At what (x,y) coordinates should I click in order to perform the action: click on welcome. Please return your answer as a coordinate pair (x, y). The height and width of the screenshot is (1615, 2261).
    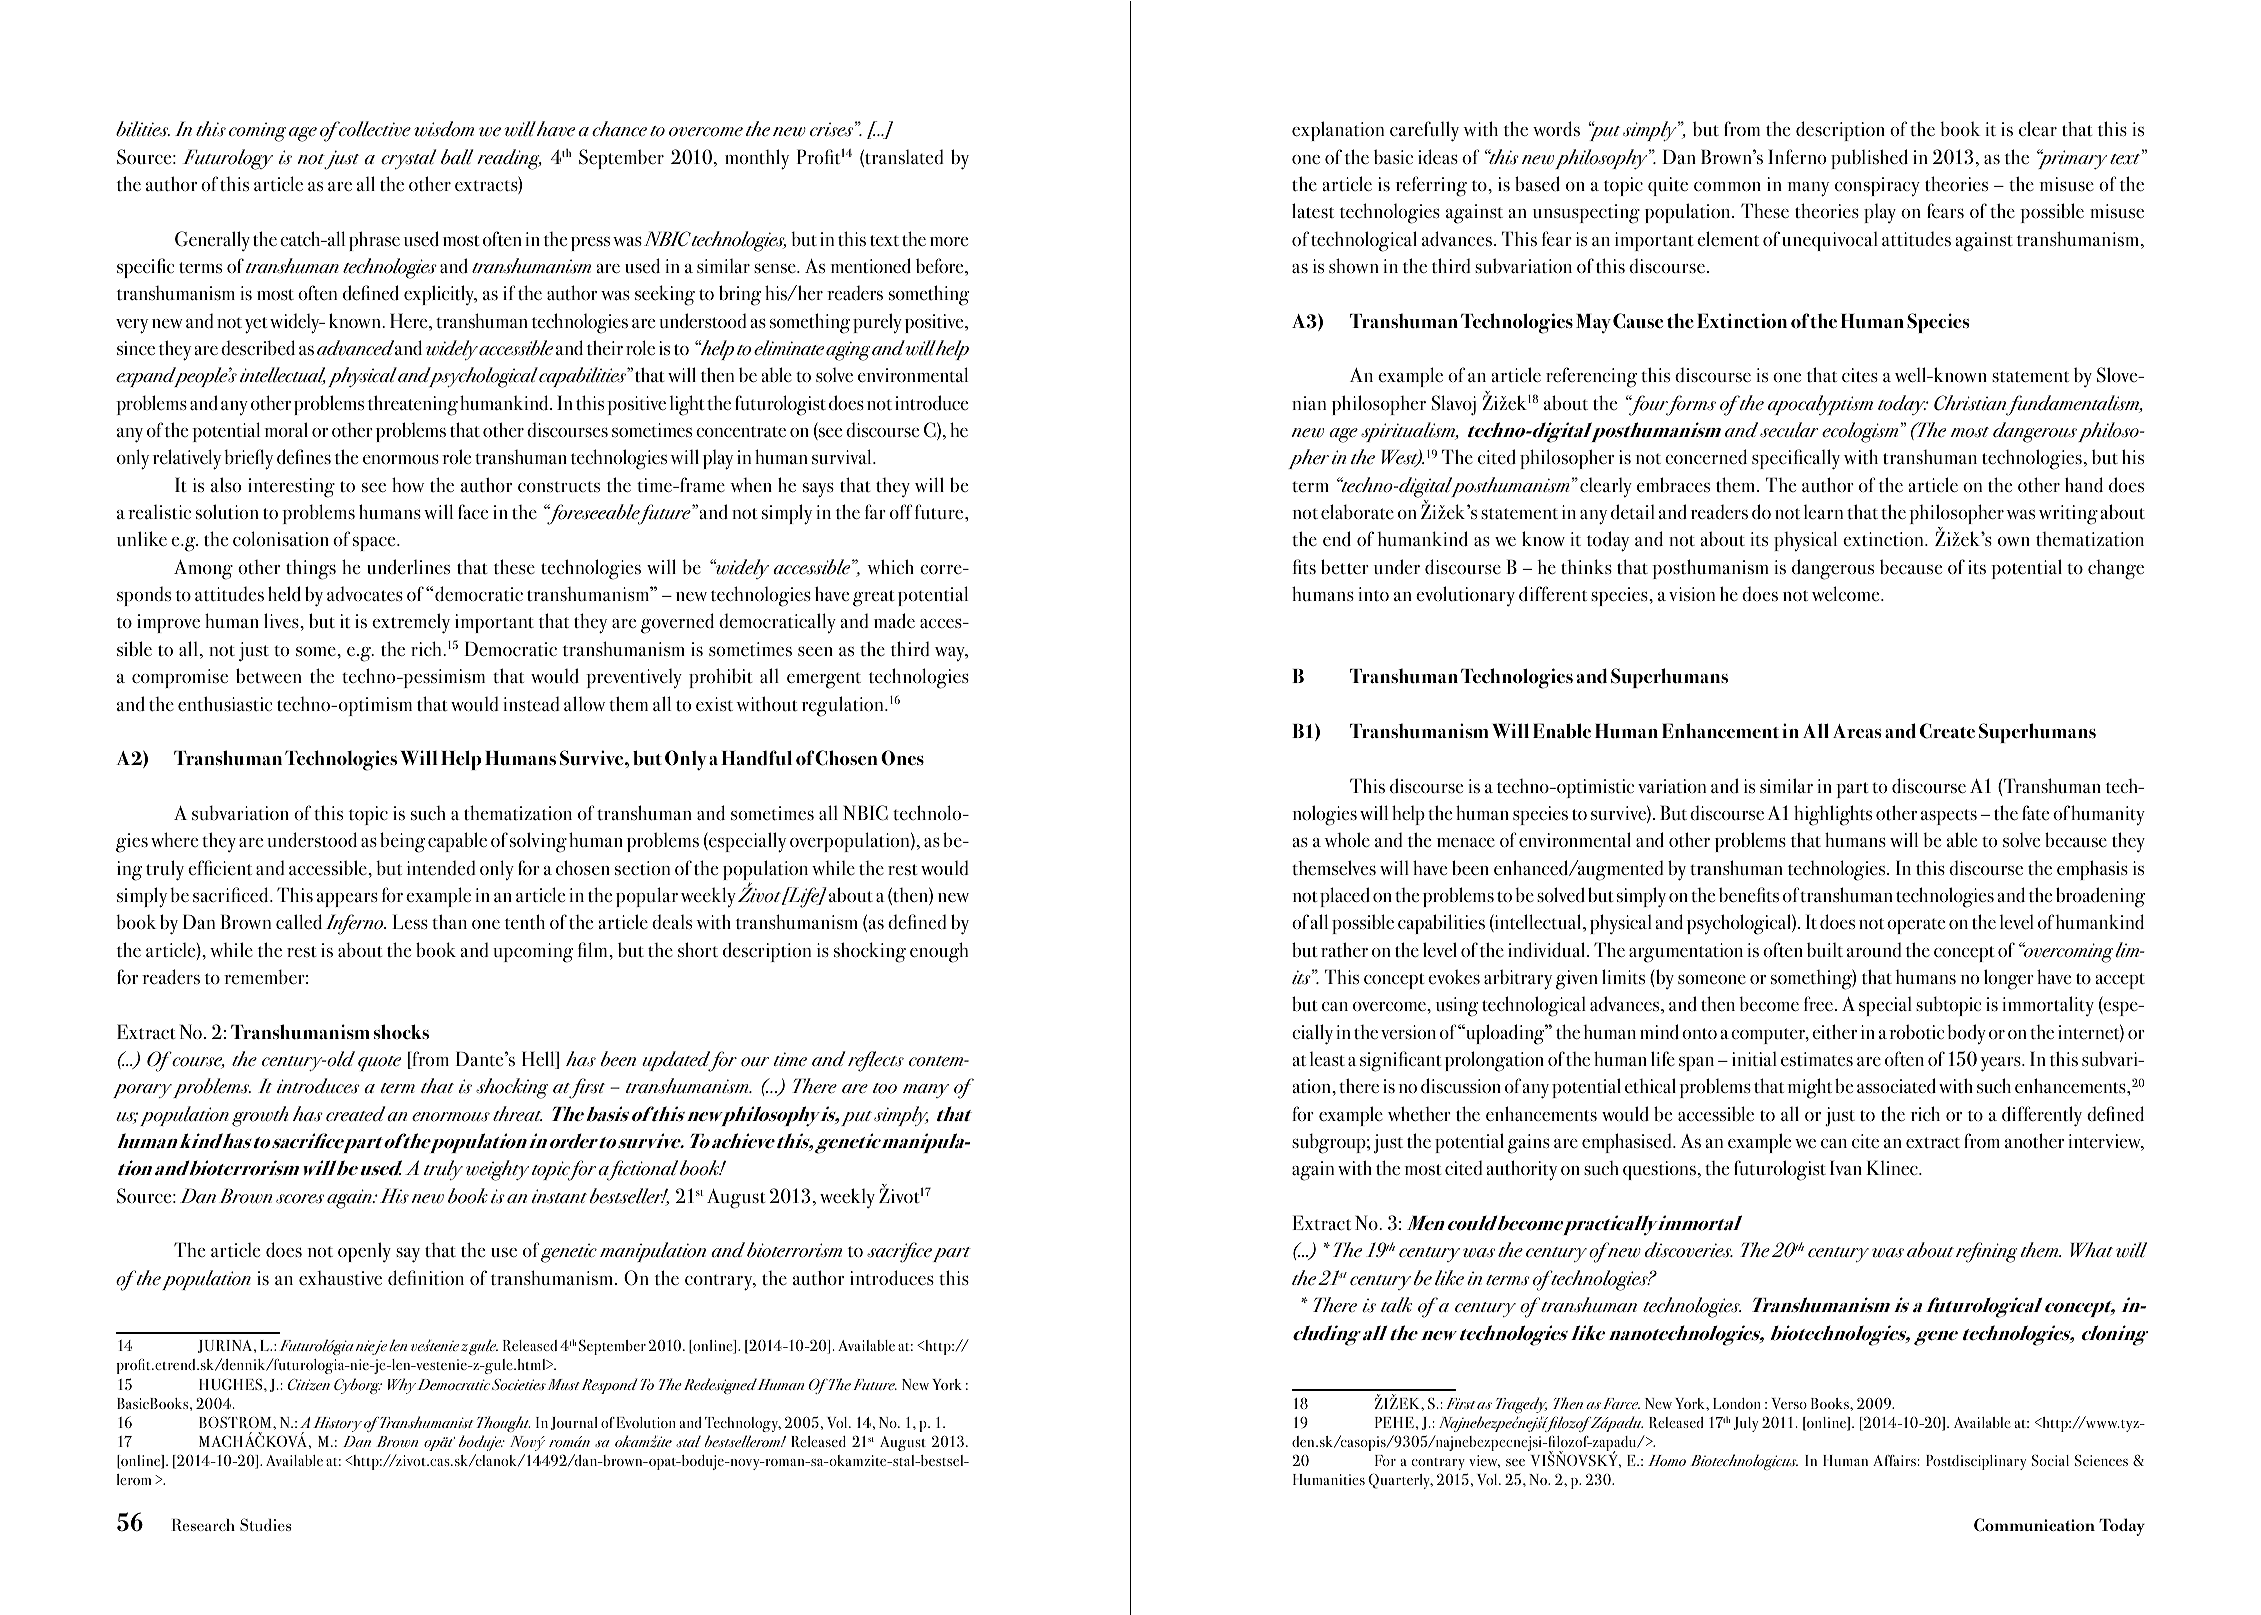
    Looking at the image, I should click on (1847, 594).
